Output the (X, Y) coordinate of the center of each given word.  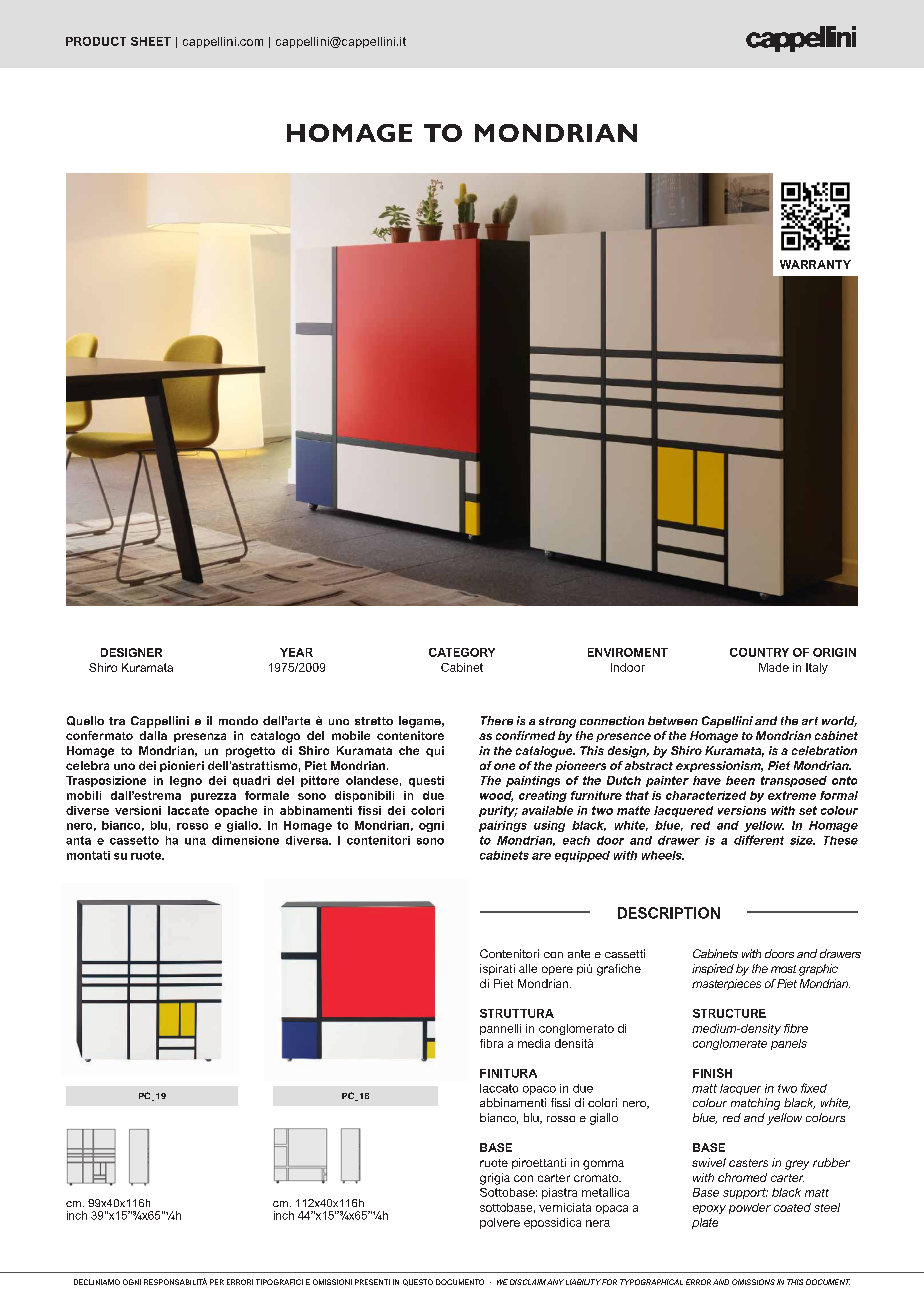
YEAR (296, 652)
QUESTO (418, 1282)
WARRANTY (815, 264)
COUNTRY (759, 652)
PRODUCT (96, 41)
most (783, 969)
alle (528, 968)
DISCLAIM (528, 1282)
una (195, 841)
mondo (238, 720)
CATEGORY (462, 652)
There (497, 720)
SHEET (151, 41)
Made (774, 667)
